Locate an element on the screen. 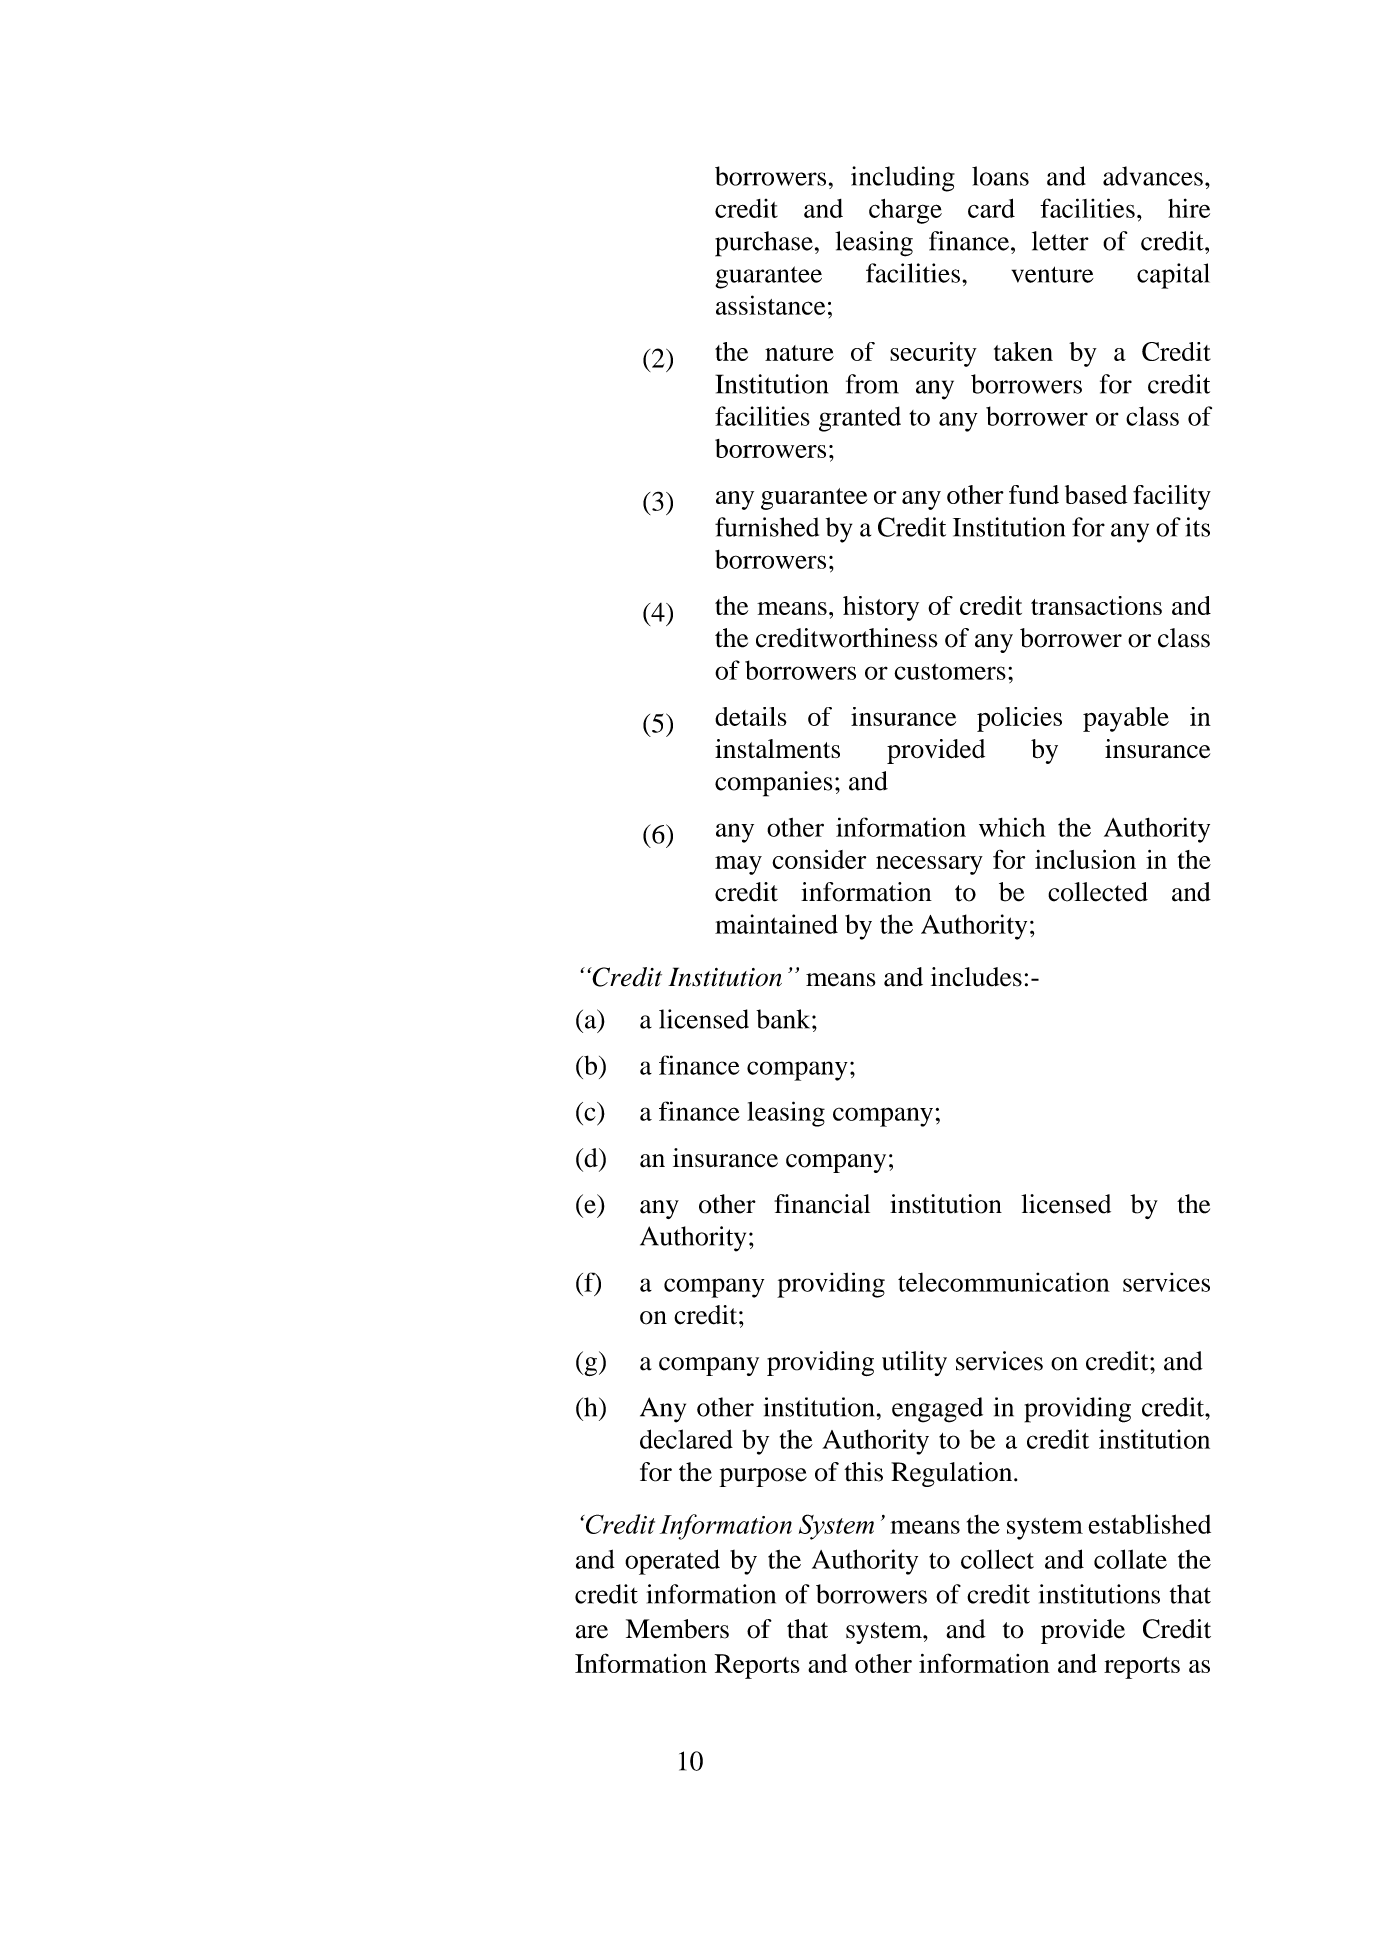 This screenshot has height=1949, width=1379. customers is located at coordinates (950, 672).
